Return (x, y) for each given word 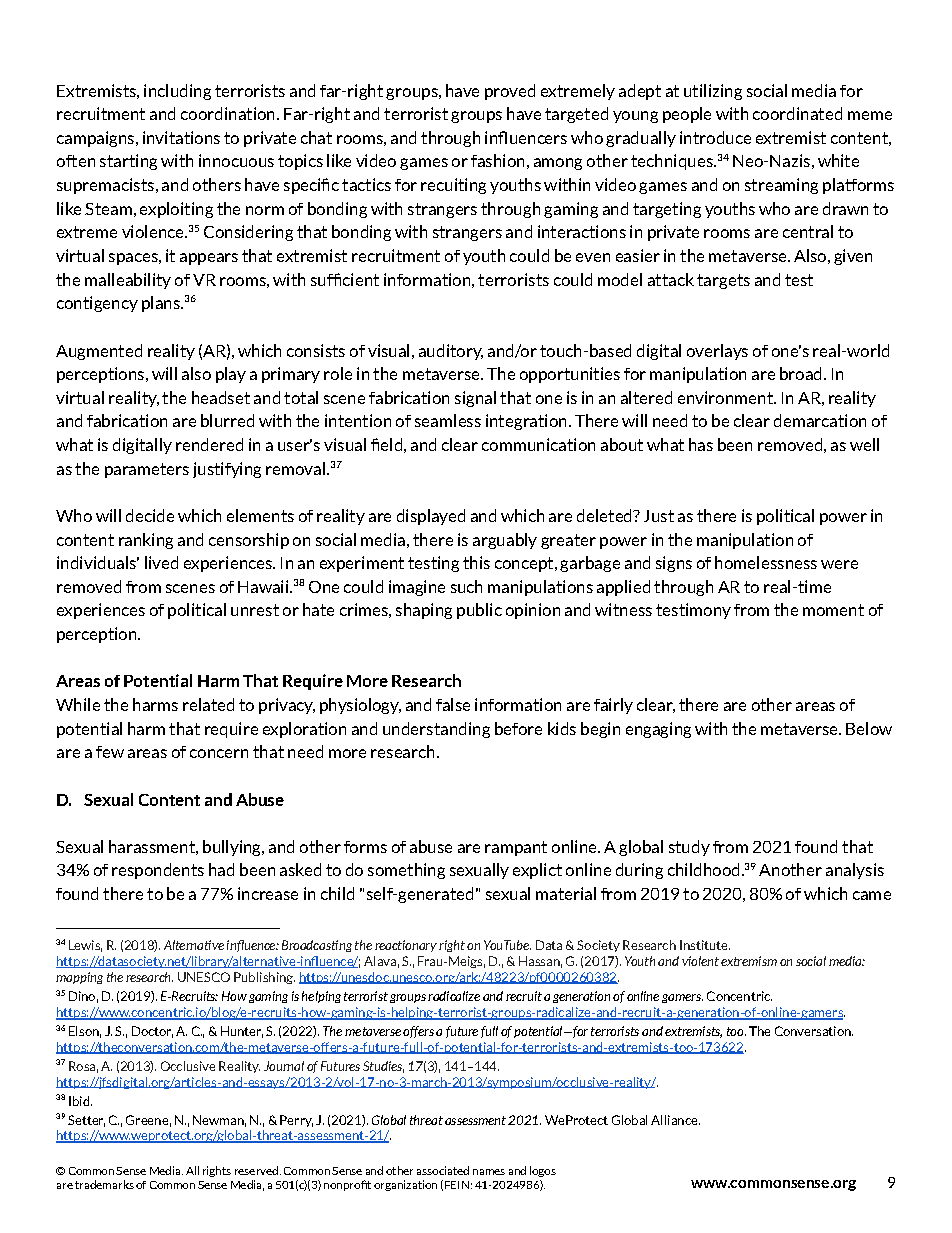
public (479, 611)
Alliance (675, 1120)
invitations (181, 137)
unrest (255, 610)
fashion (497, 160)
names (489, 1172)
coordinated (797, 113)
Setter (86, 1121)
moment (833, 610)
